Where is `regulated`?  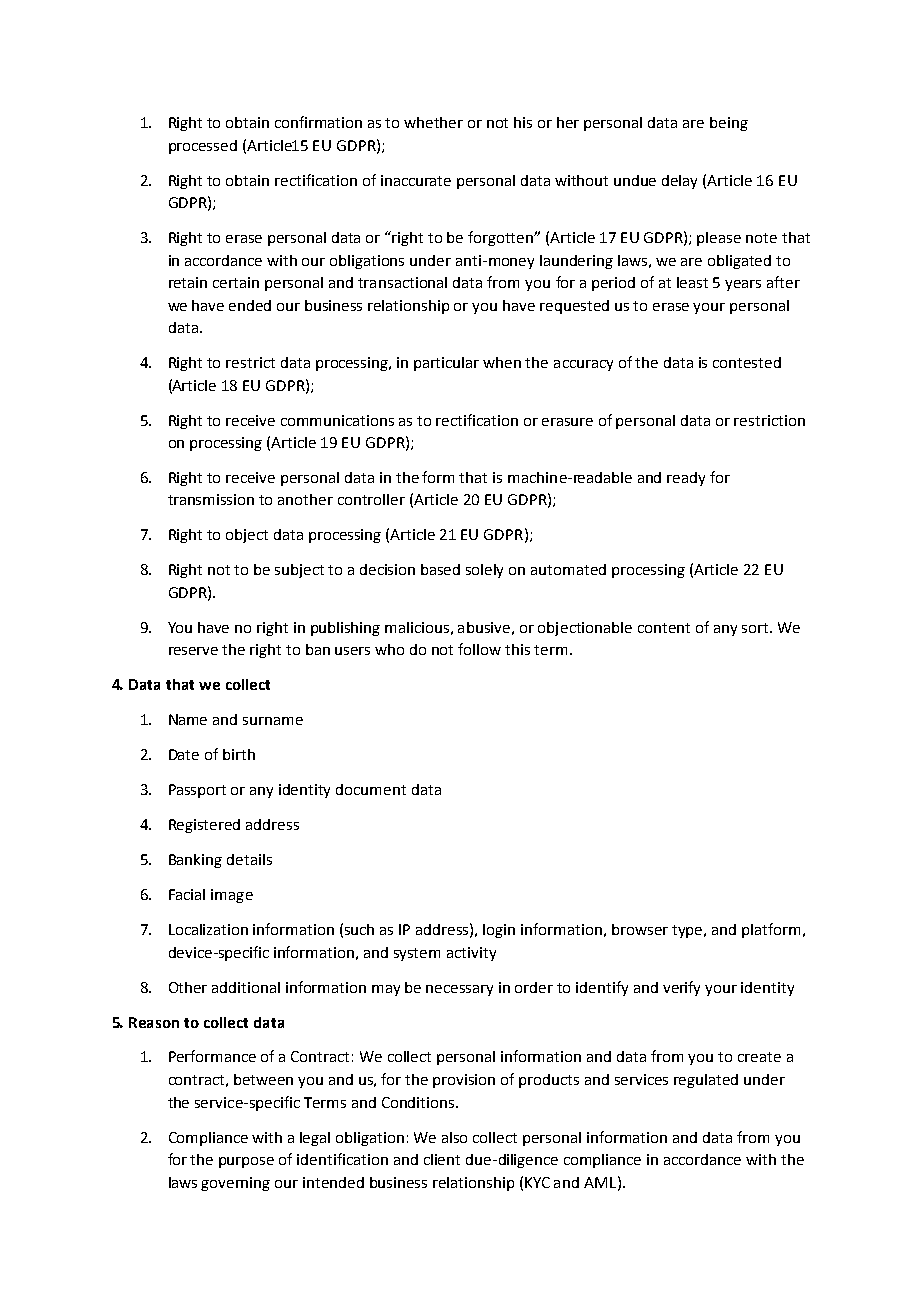 regulated is located at coordinates (706, 1081).
